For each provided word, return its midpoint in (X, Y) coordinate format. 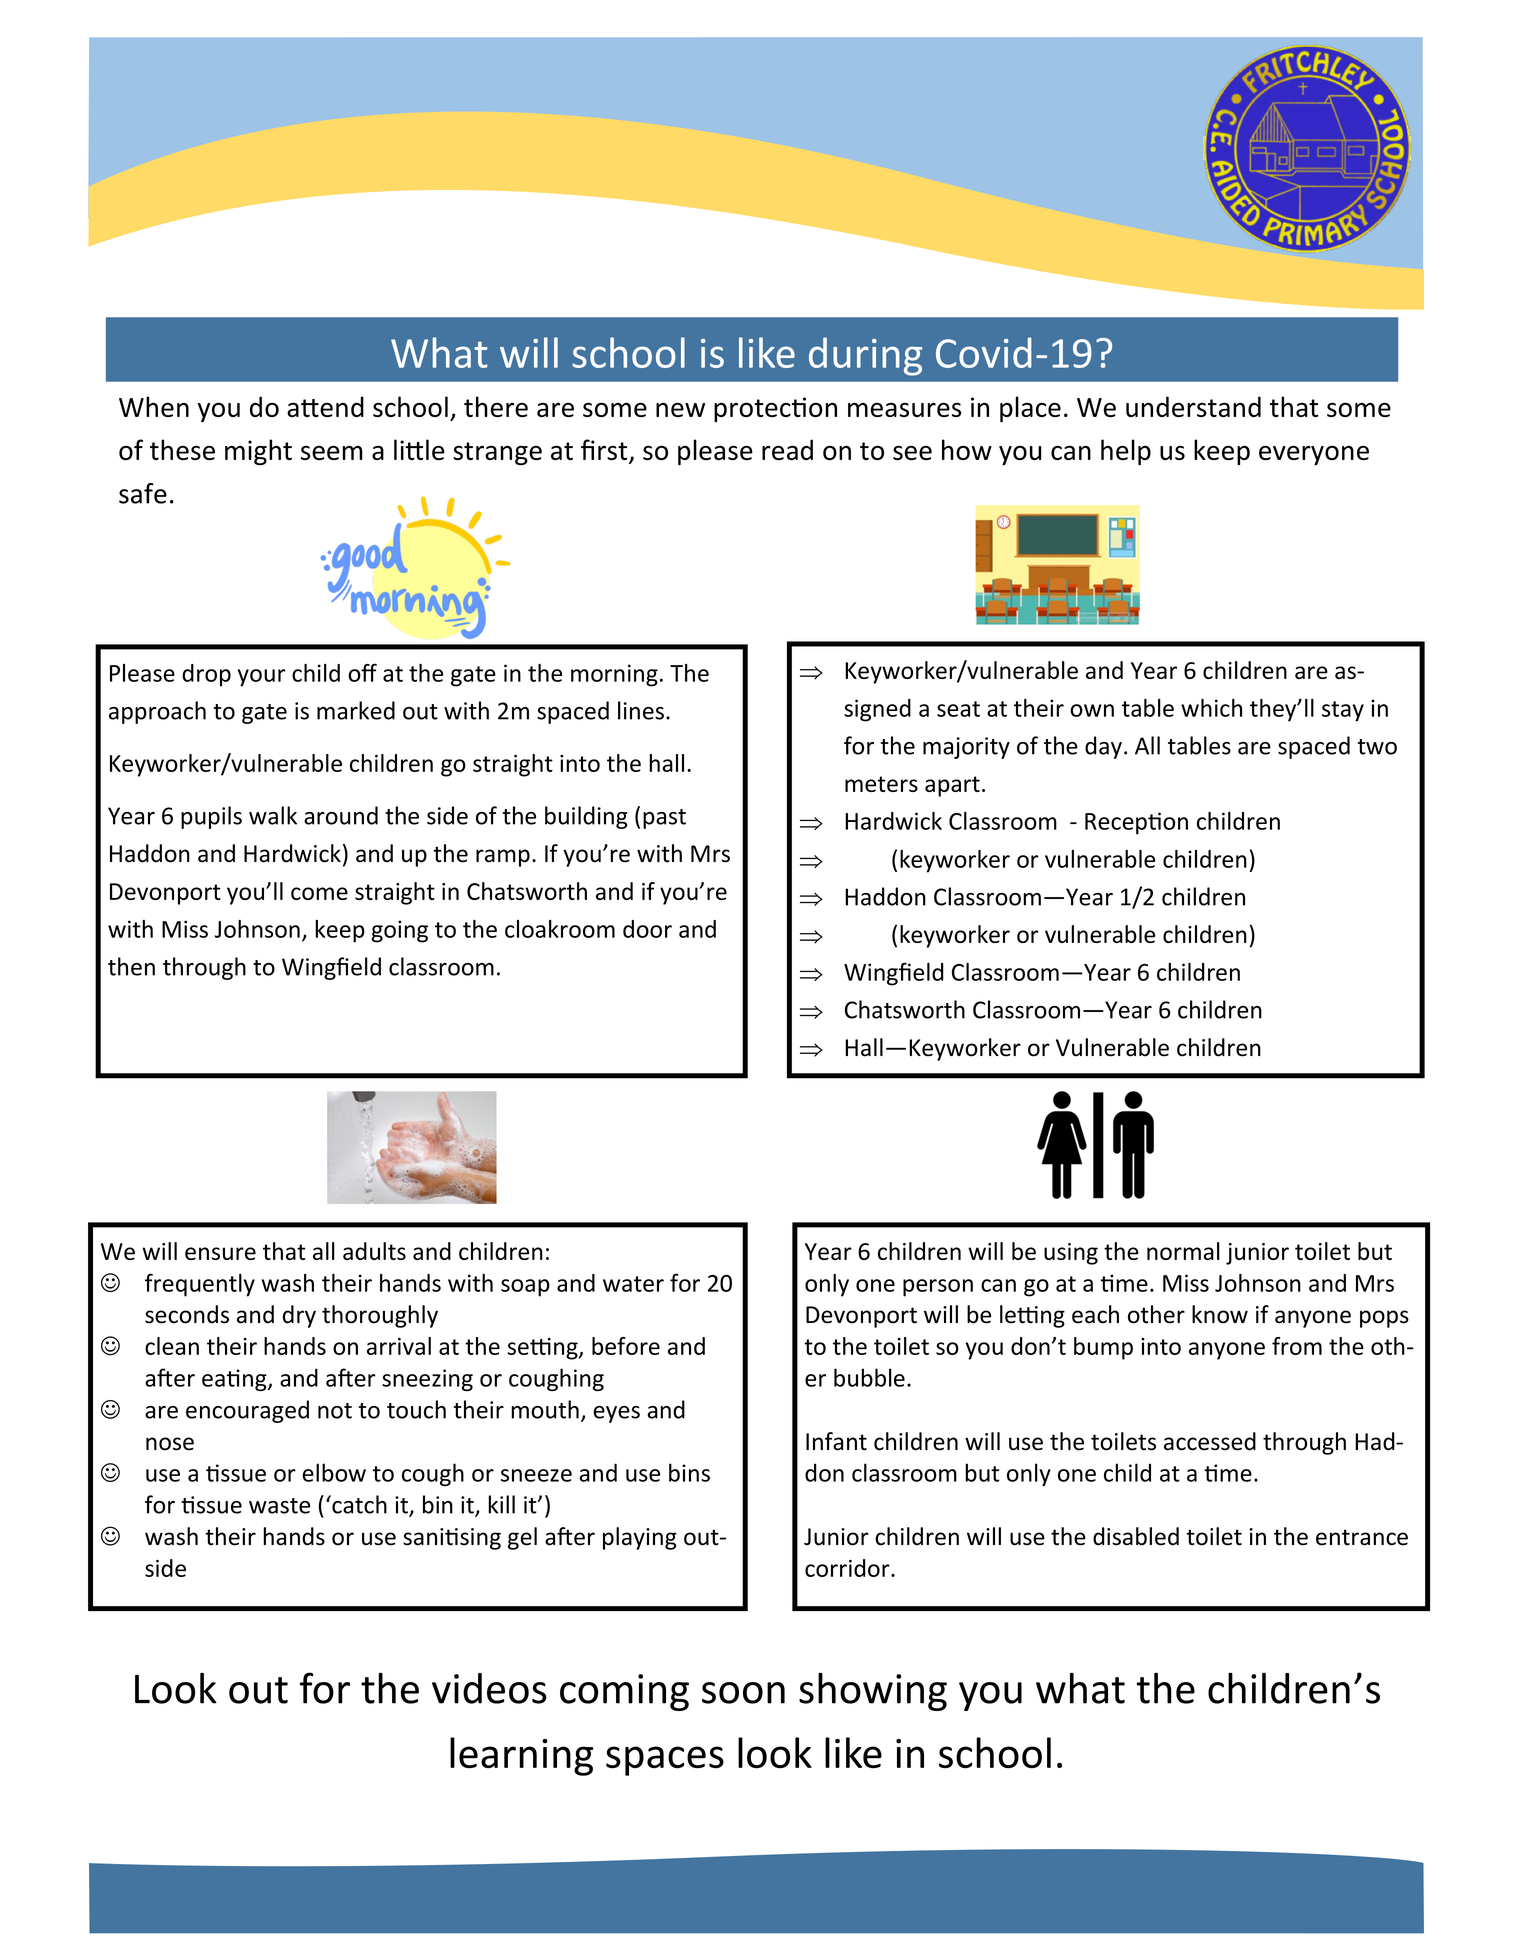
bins (689, 1472)
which (1211, 708)
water (633, 1284)
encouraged (247, 1411)
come (319, 893)
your (262, 678)
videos (489, 1688)
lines (641, 710)
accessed (1210, 1441)
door (647, 929)
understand (1193, 406)
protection (775, 409)
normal (1183, 1251)
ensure (220, 1253)
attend (325, 406)
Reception (1136, 823)
